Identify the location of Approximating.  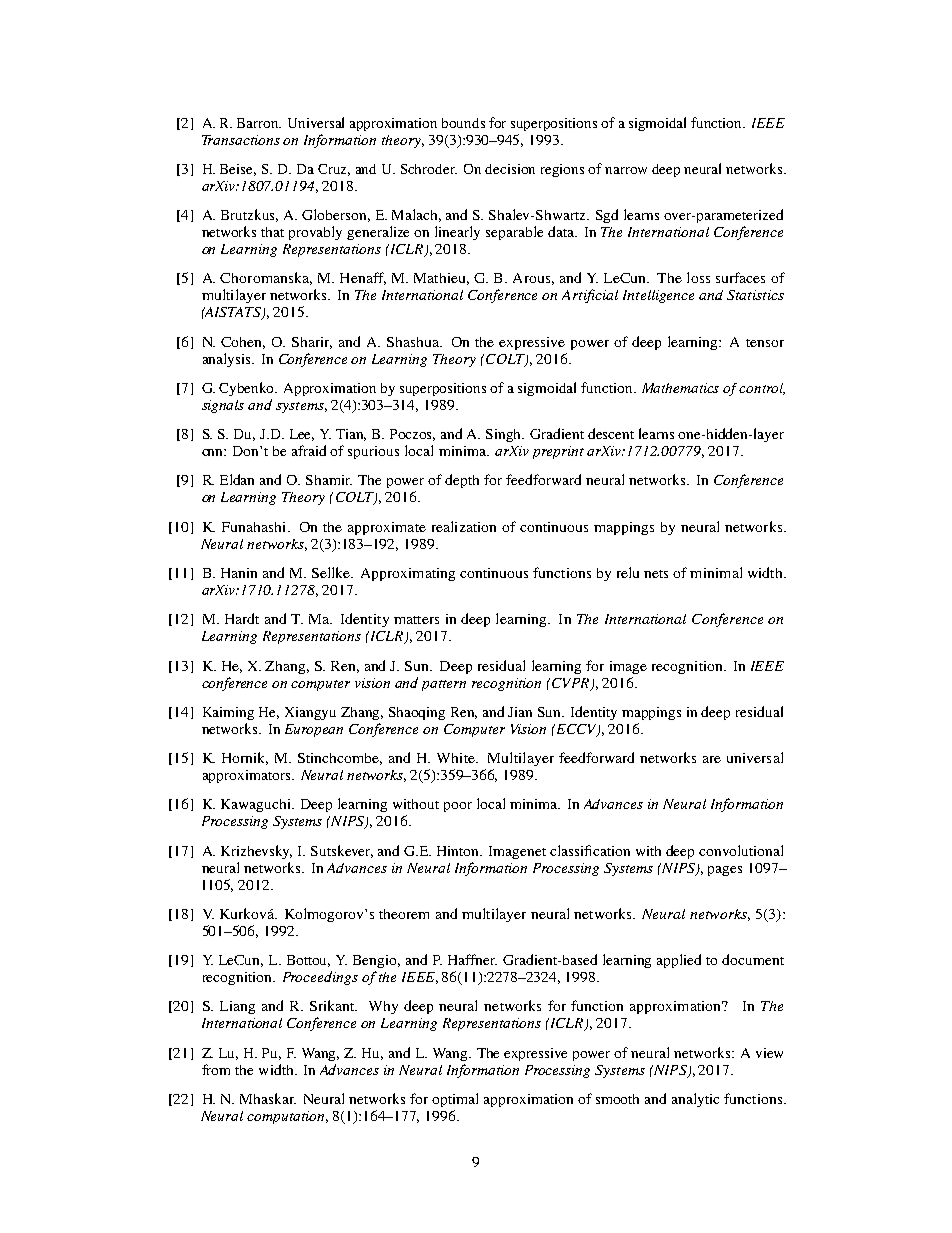
(408, 574).
